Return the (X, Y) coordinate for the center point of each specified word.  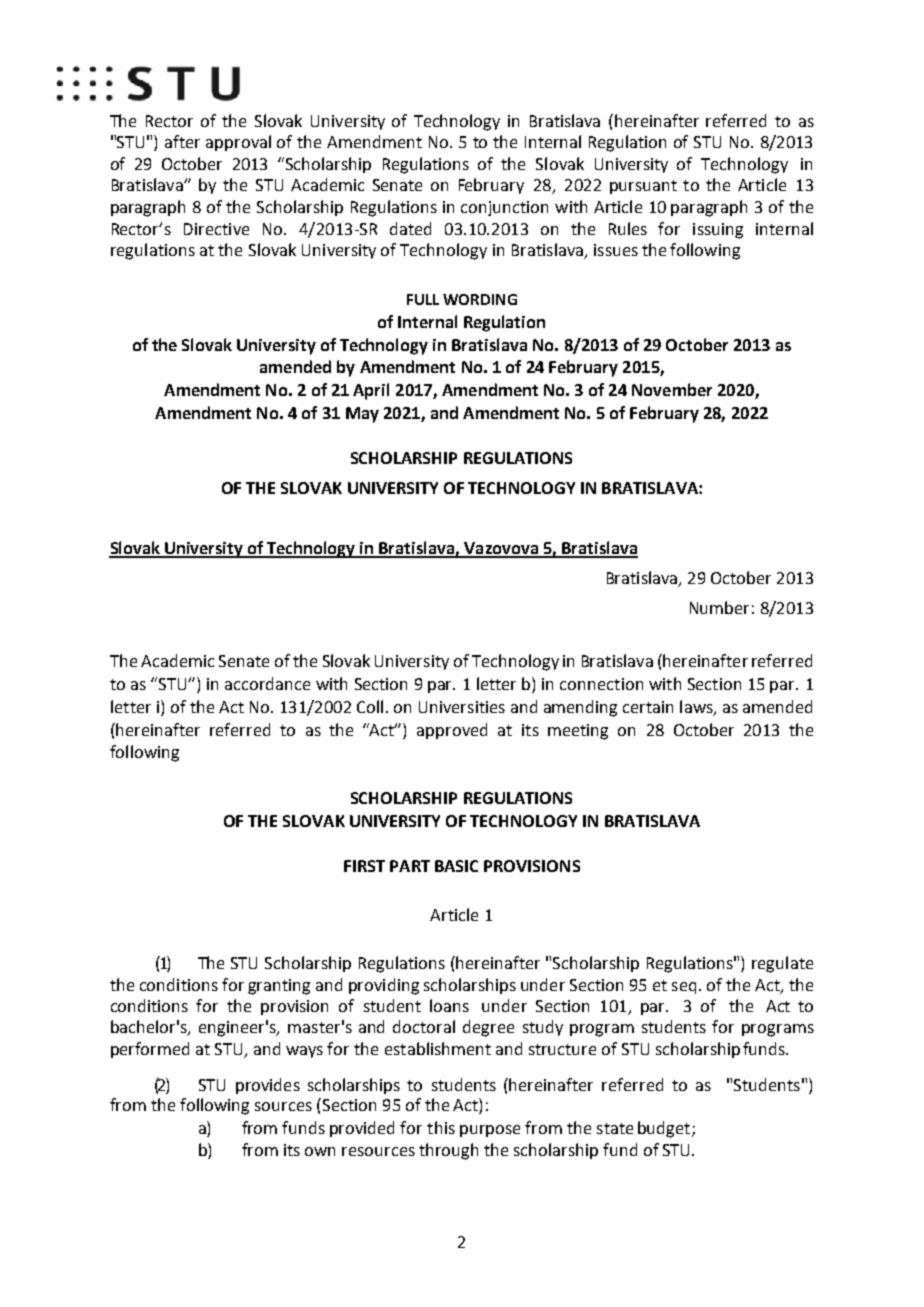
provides (268, 1086)
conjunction (504, 208)
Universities (462, 707)
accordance (267, 683)
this (441, 1127)
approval (238, 143)
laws (697, 708)
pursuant (643, 187)
